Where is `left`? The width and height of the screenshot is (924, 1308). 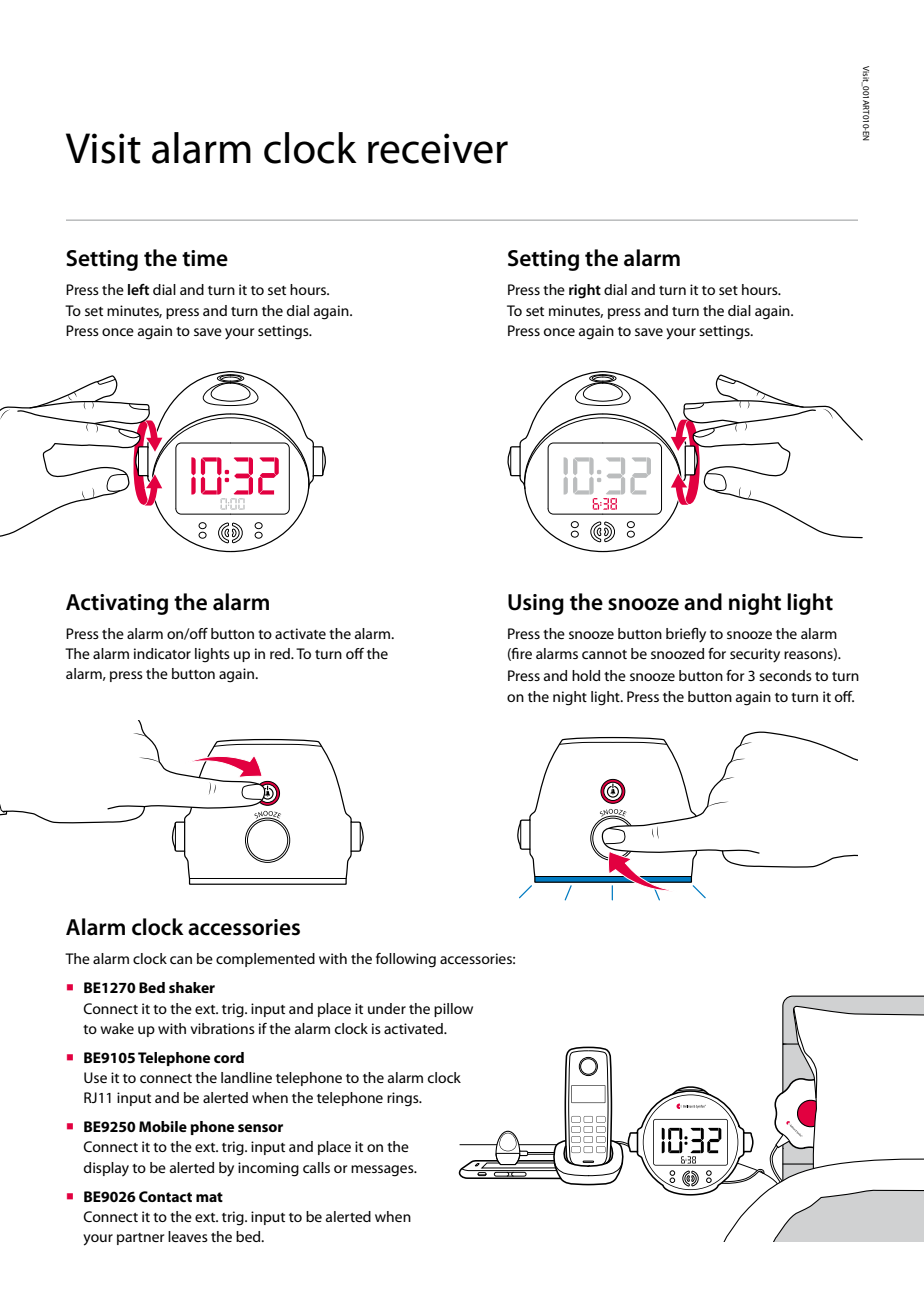
left is located at coordinates (138, 289).
